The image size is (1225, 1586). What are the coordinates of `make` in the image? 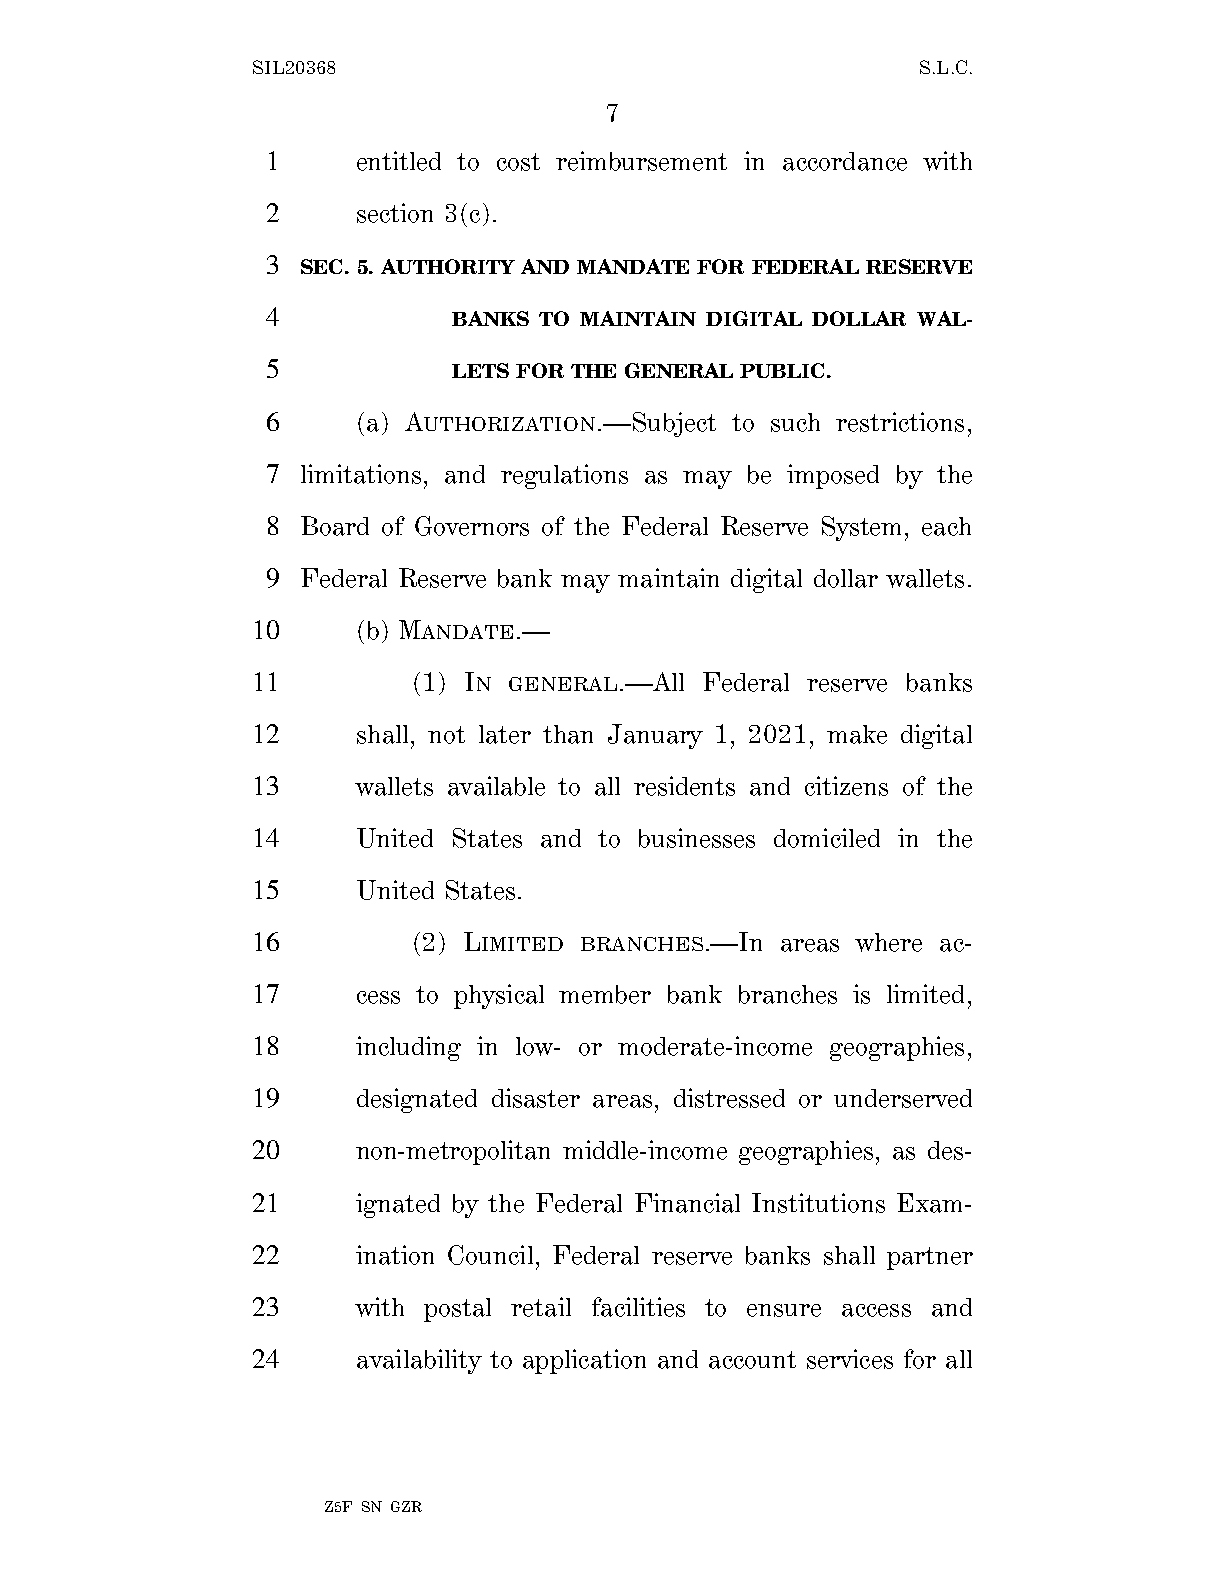 It's located at (857, 734).
